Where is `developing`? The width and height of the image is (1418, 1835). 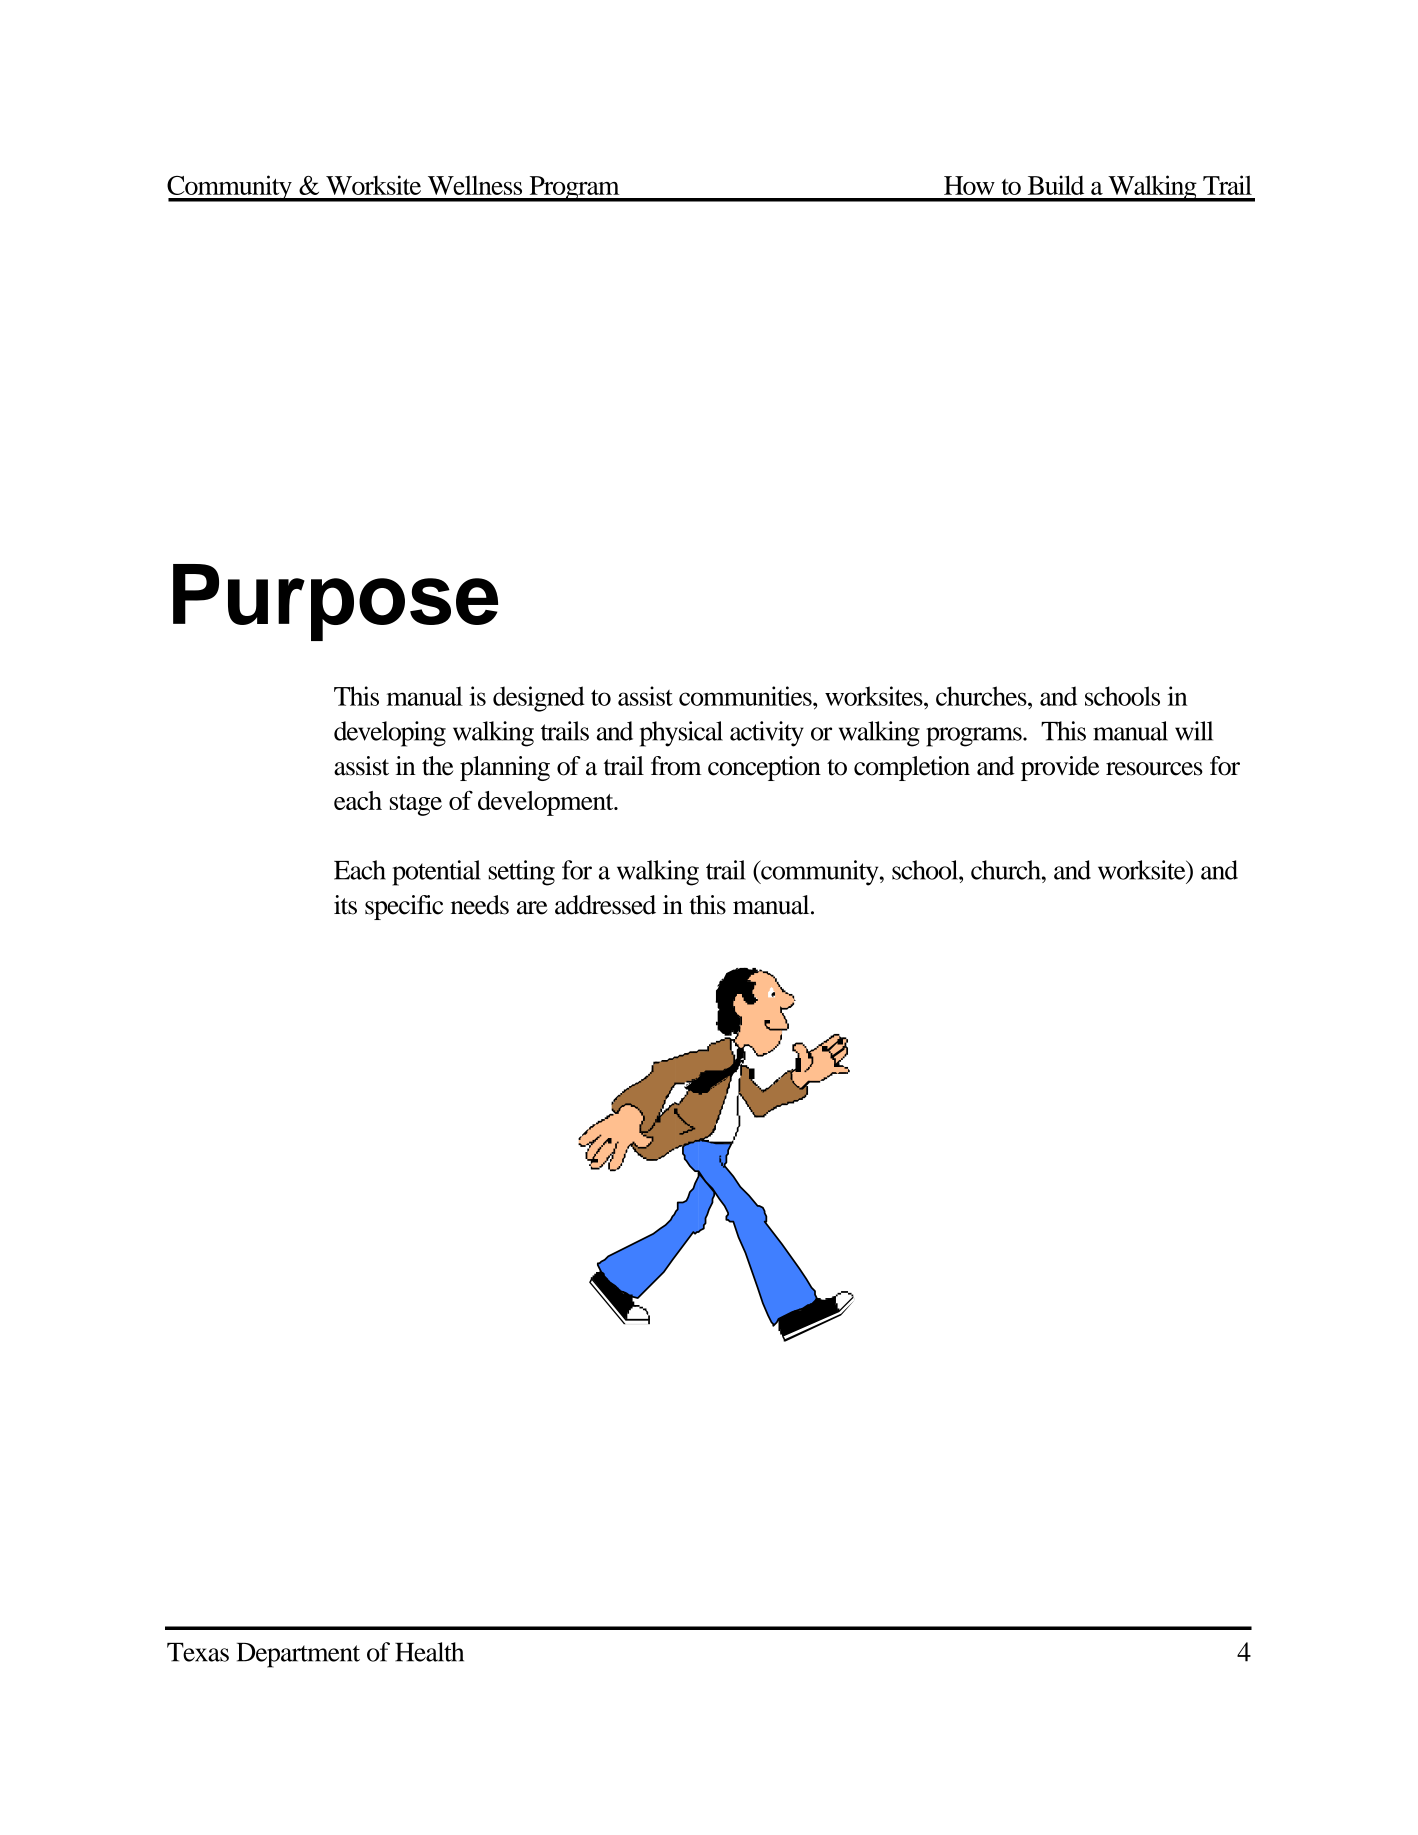
developing is located at coordinates (390, 734).
